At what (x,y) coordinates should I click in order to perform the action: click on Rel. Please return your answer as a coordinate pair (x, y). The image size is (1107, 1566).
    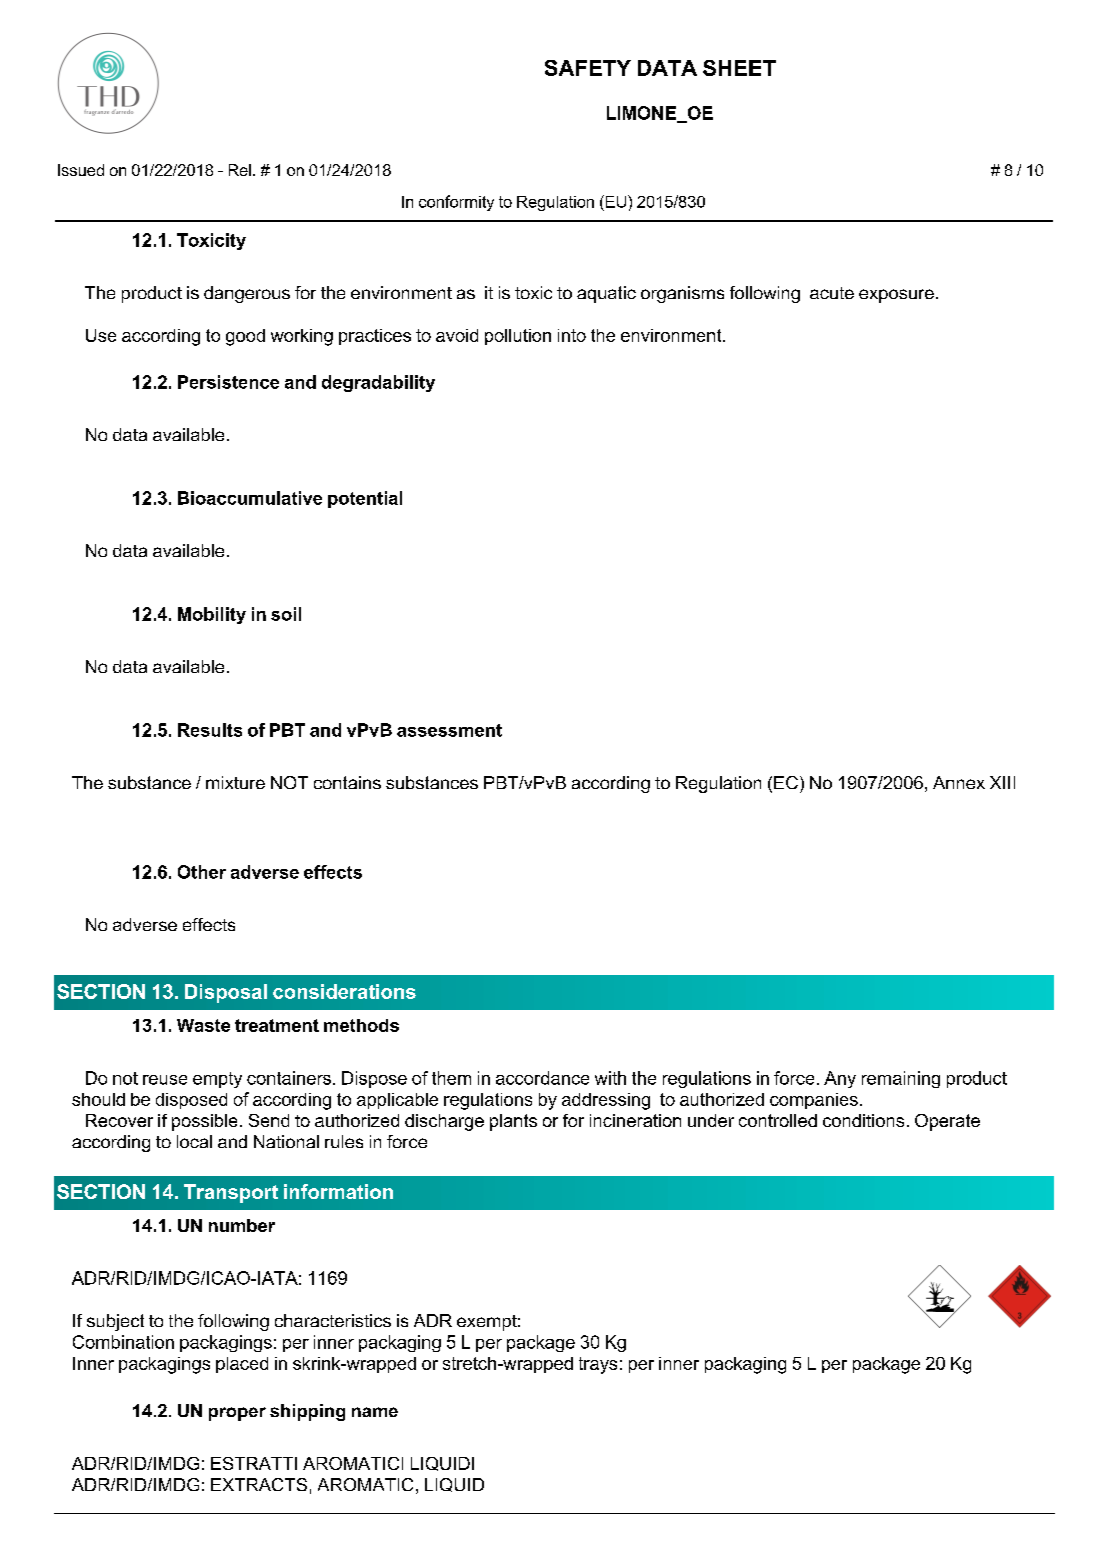
    Looking at the image, I should click on (240, 170).
